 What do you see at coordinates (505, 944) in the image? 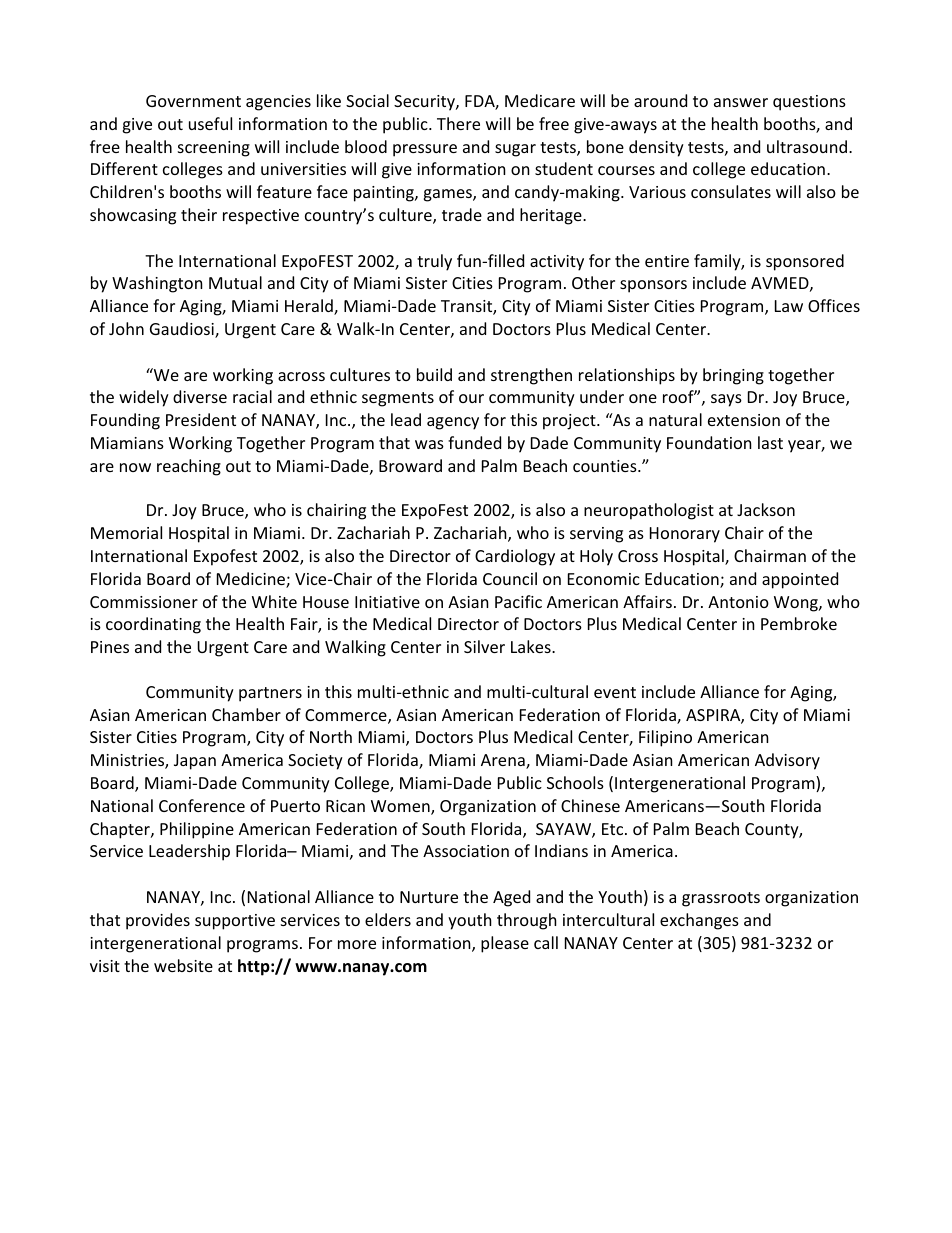
I see `please` at bounding box center [505, 944].
